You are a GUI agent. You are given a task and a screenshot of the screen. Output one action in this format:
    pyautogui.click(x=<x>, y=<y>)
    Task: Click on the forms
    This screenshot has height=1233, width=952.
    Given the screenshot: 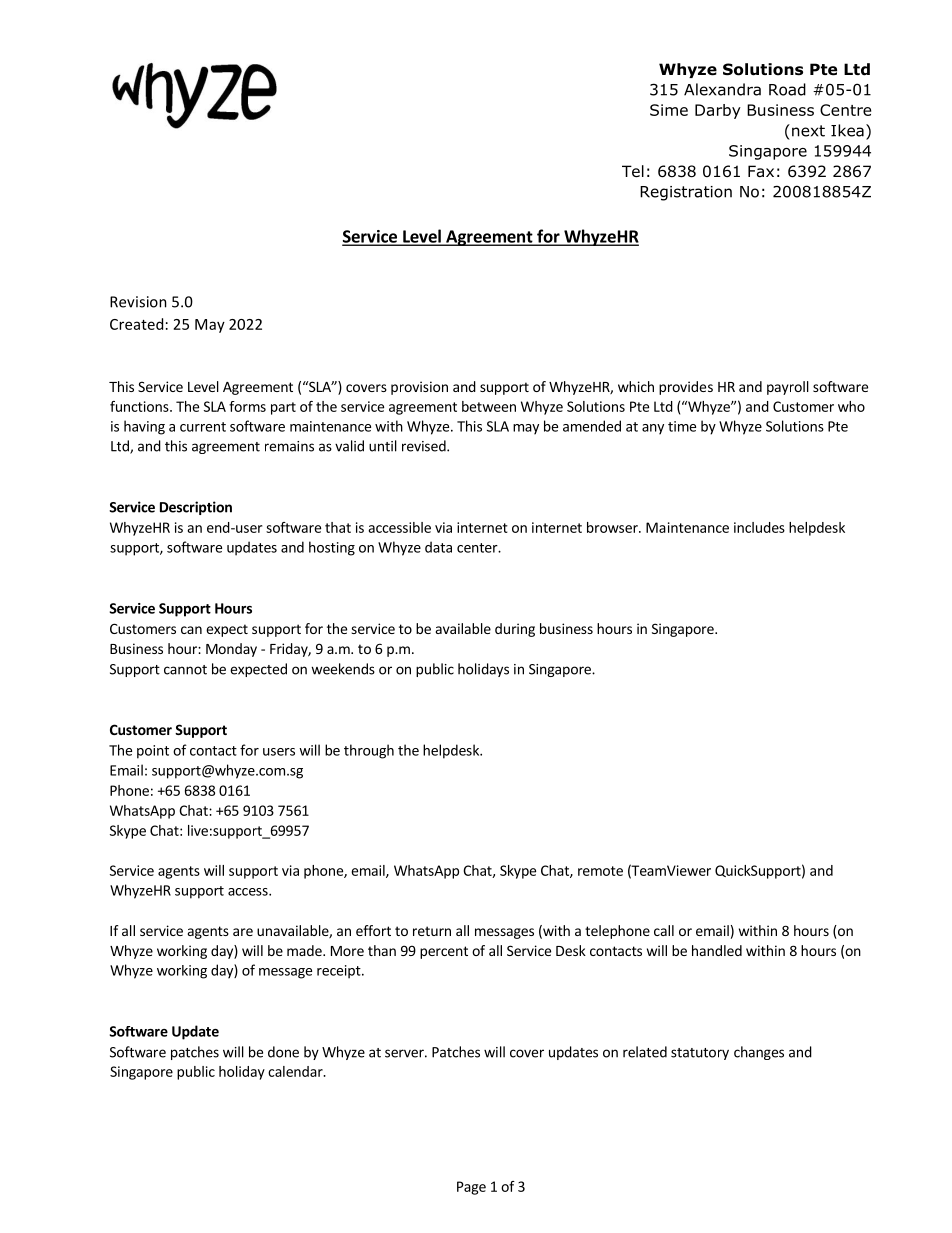 What is the action you would take?
    pyautogui.click(x=247, y=406)
